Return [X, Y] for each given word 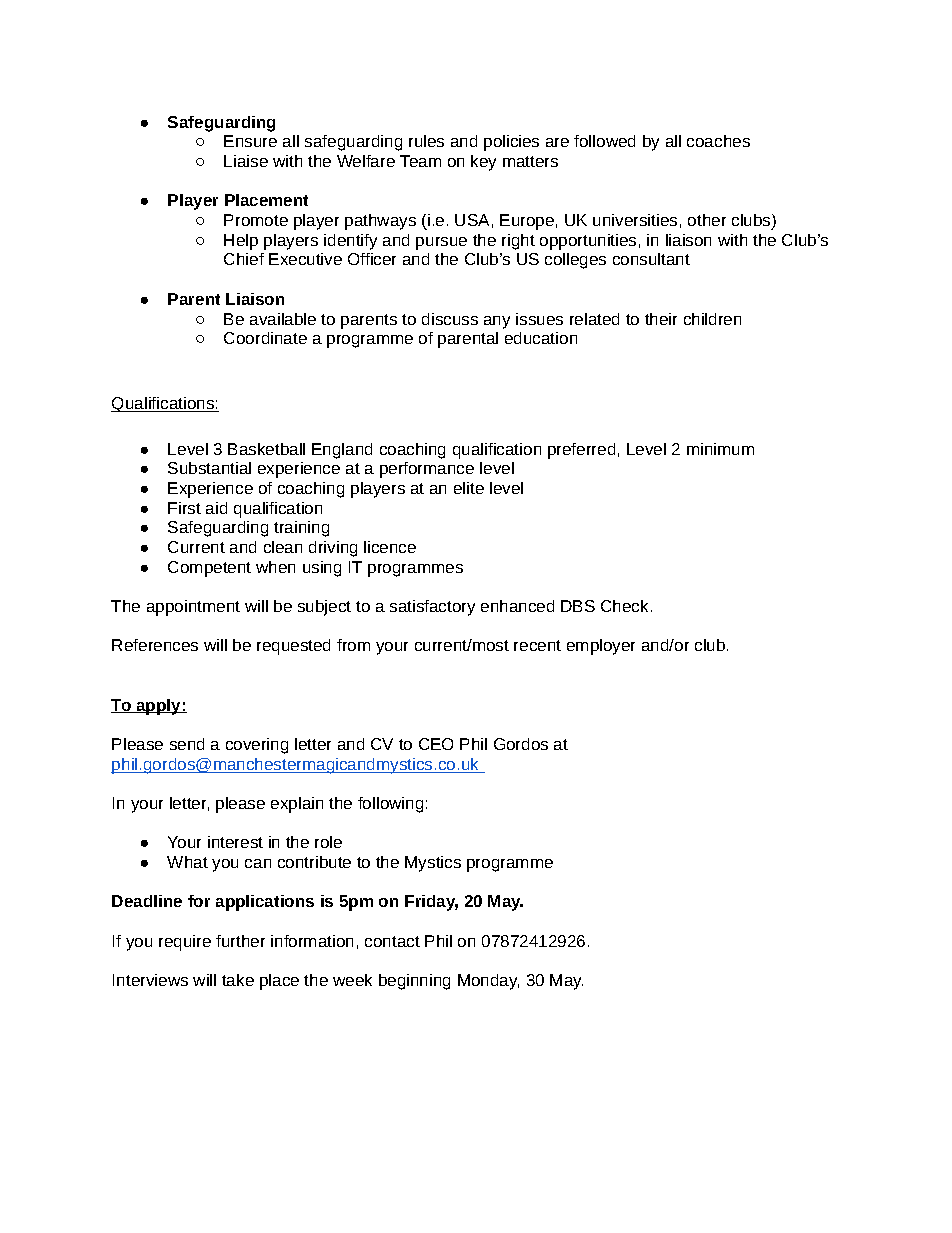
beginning [414, 982]
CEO [436, 744]
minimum [720, 449]
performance [427, 470]
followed [604, 141]
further [240, 941]
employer [601, 647]
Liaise [246, 161]
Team [420, 161]
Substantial [209, 468]
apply [158, 707]
